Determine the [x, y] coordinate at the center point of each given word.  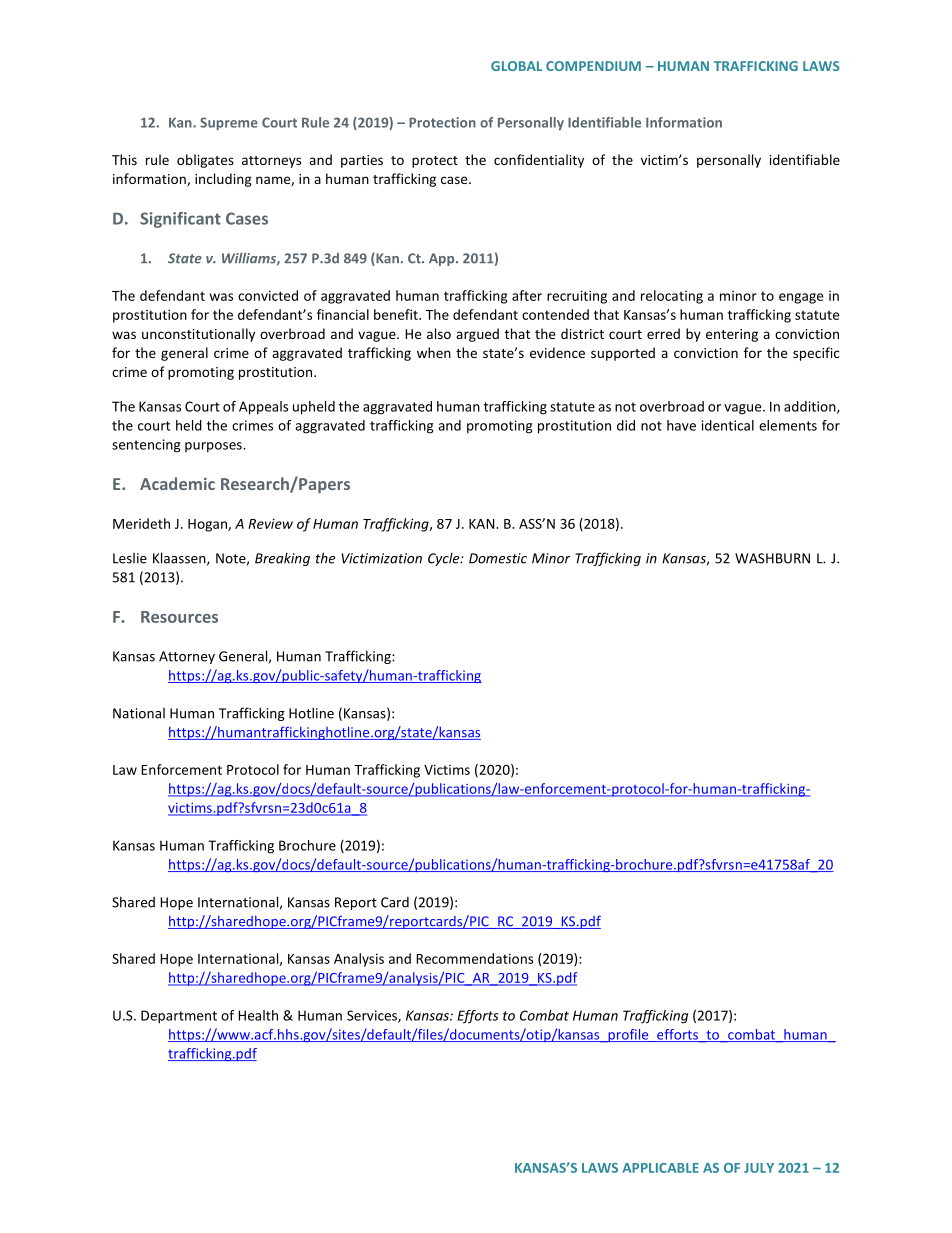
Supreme [229, 123]
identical [728, 425]
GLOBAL [516, 66]
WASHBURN [772, 558]
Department [179, 1017]
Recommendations [474, 958]
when [434, 352]
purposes [214, 447]
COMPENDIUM [593, 66]
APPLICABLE [660, 1168]
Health [258, 1015]
